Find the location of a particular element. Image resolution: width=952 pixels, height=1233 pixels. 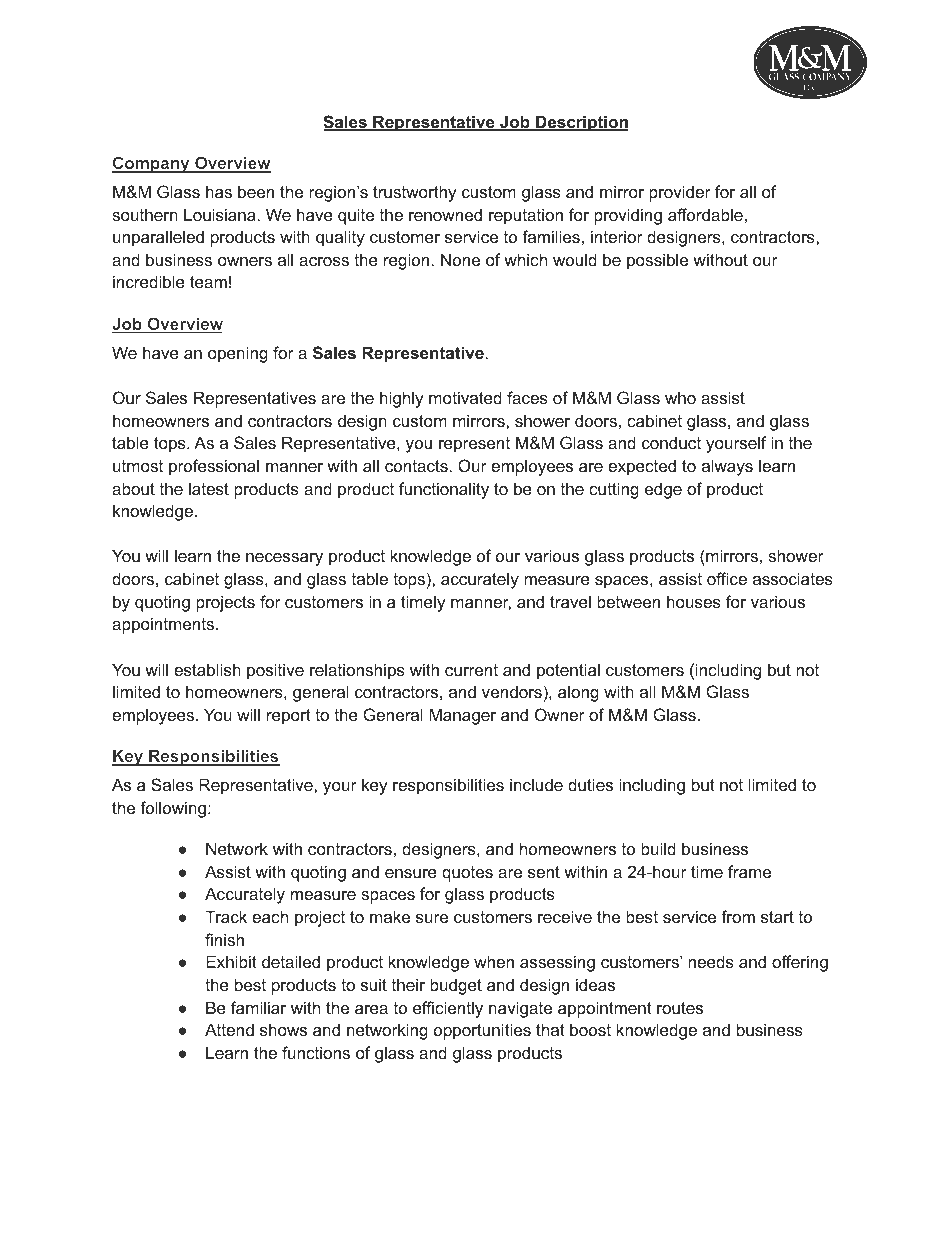

include is located at coordinates (536, 784).
